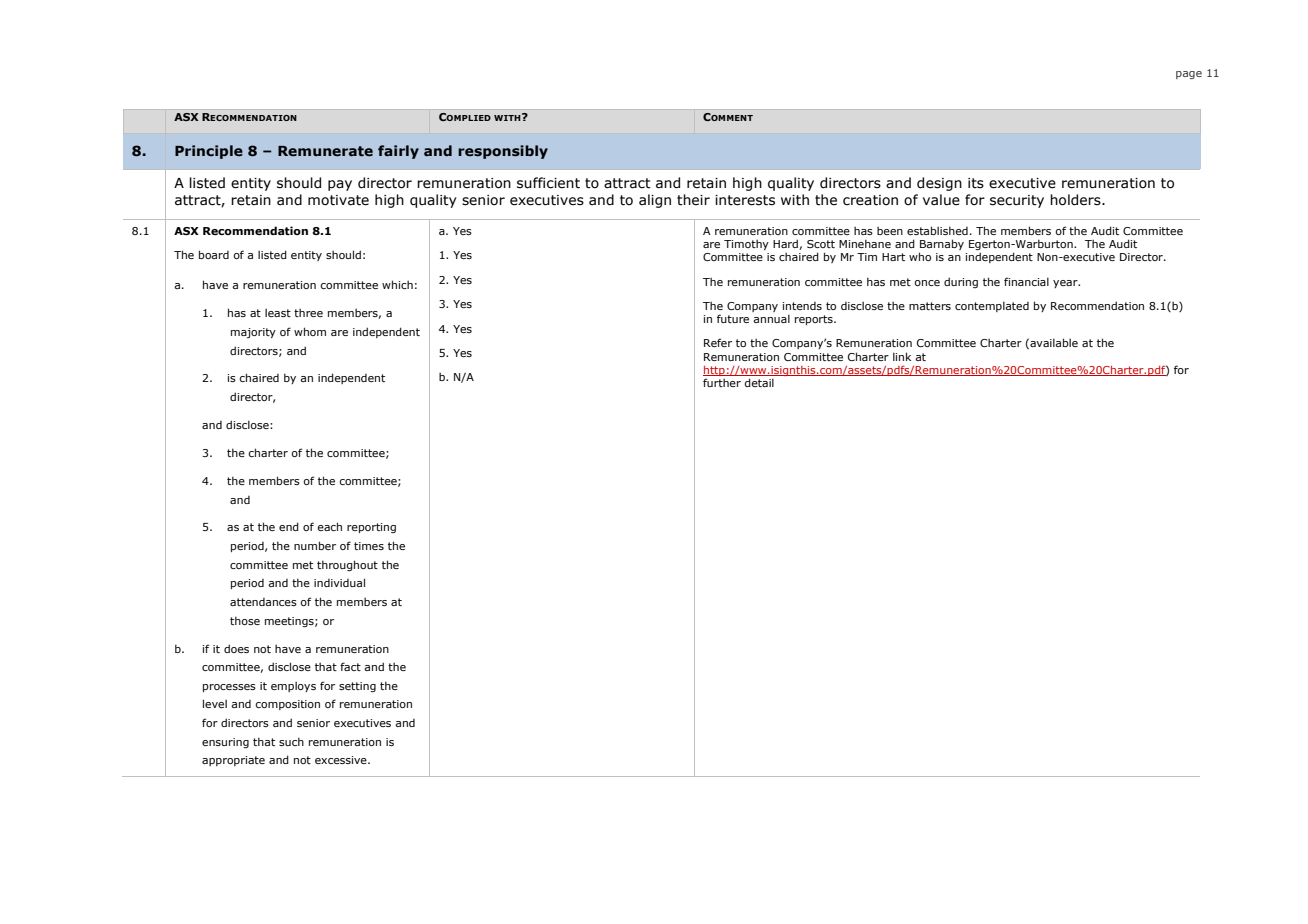 Image resolution: width=1308 pixels, height=924 pixels. Describe the element at coordinates (291, 741) in the document. I see `such` at that location.
